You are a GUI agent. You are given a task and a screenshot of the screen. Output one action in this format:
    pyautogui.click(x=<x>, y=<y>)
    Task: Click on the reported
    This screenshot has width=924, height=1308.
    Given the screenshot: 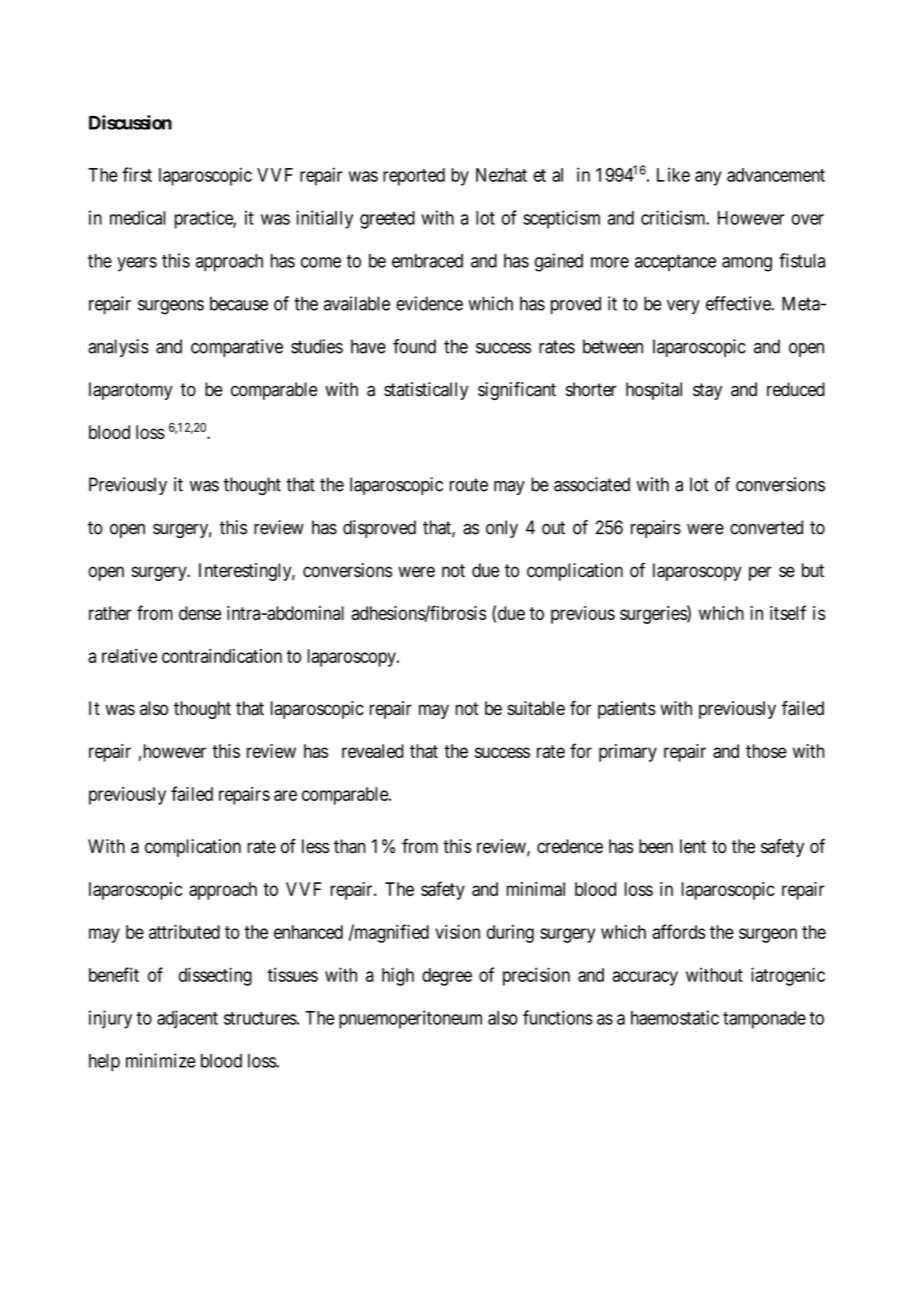 What is the action you would take?
    pyautogui.click(x=414, y=177)
